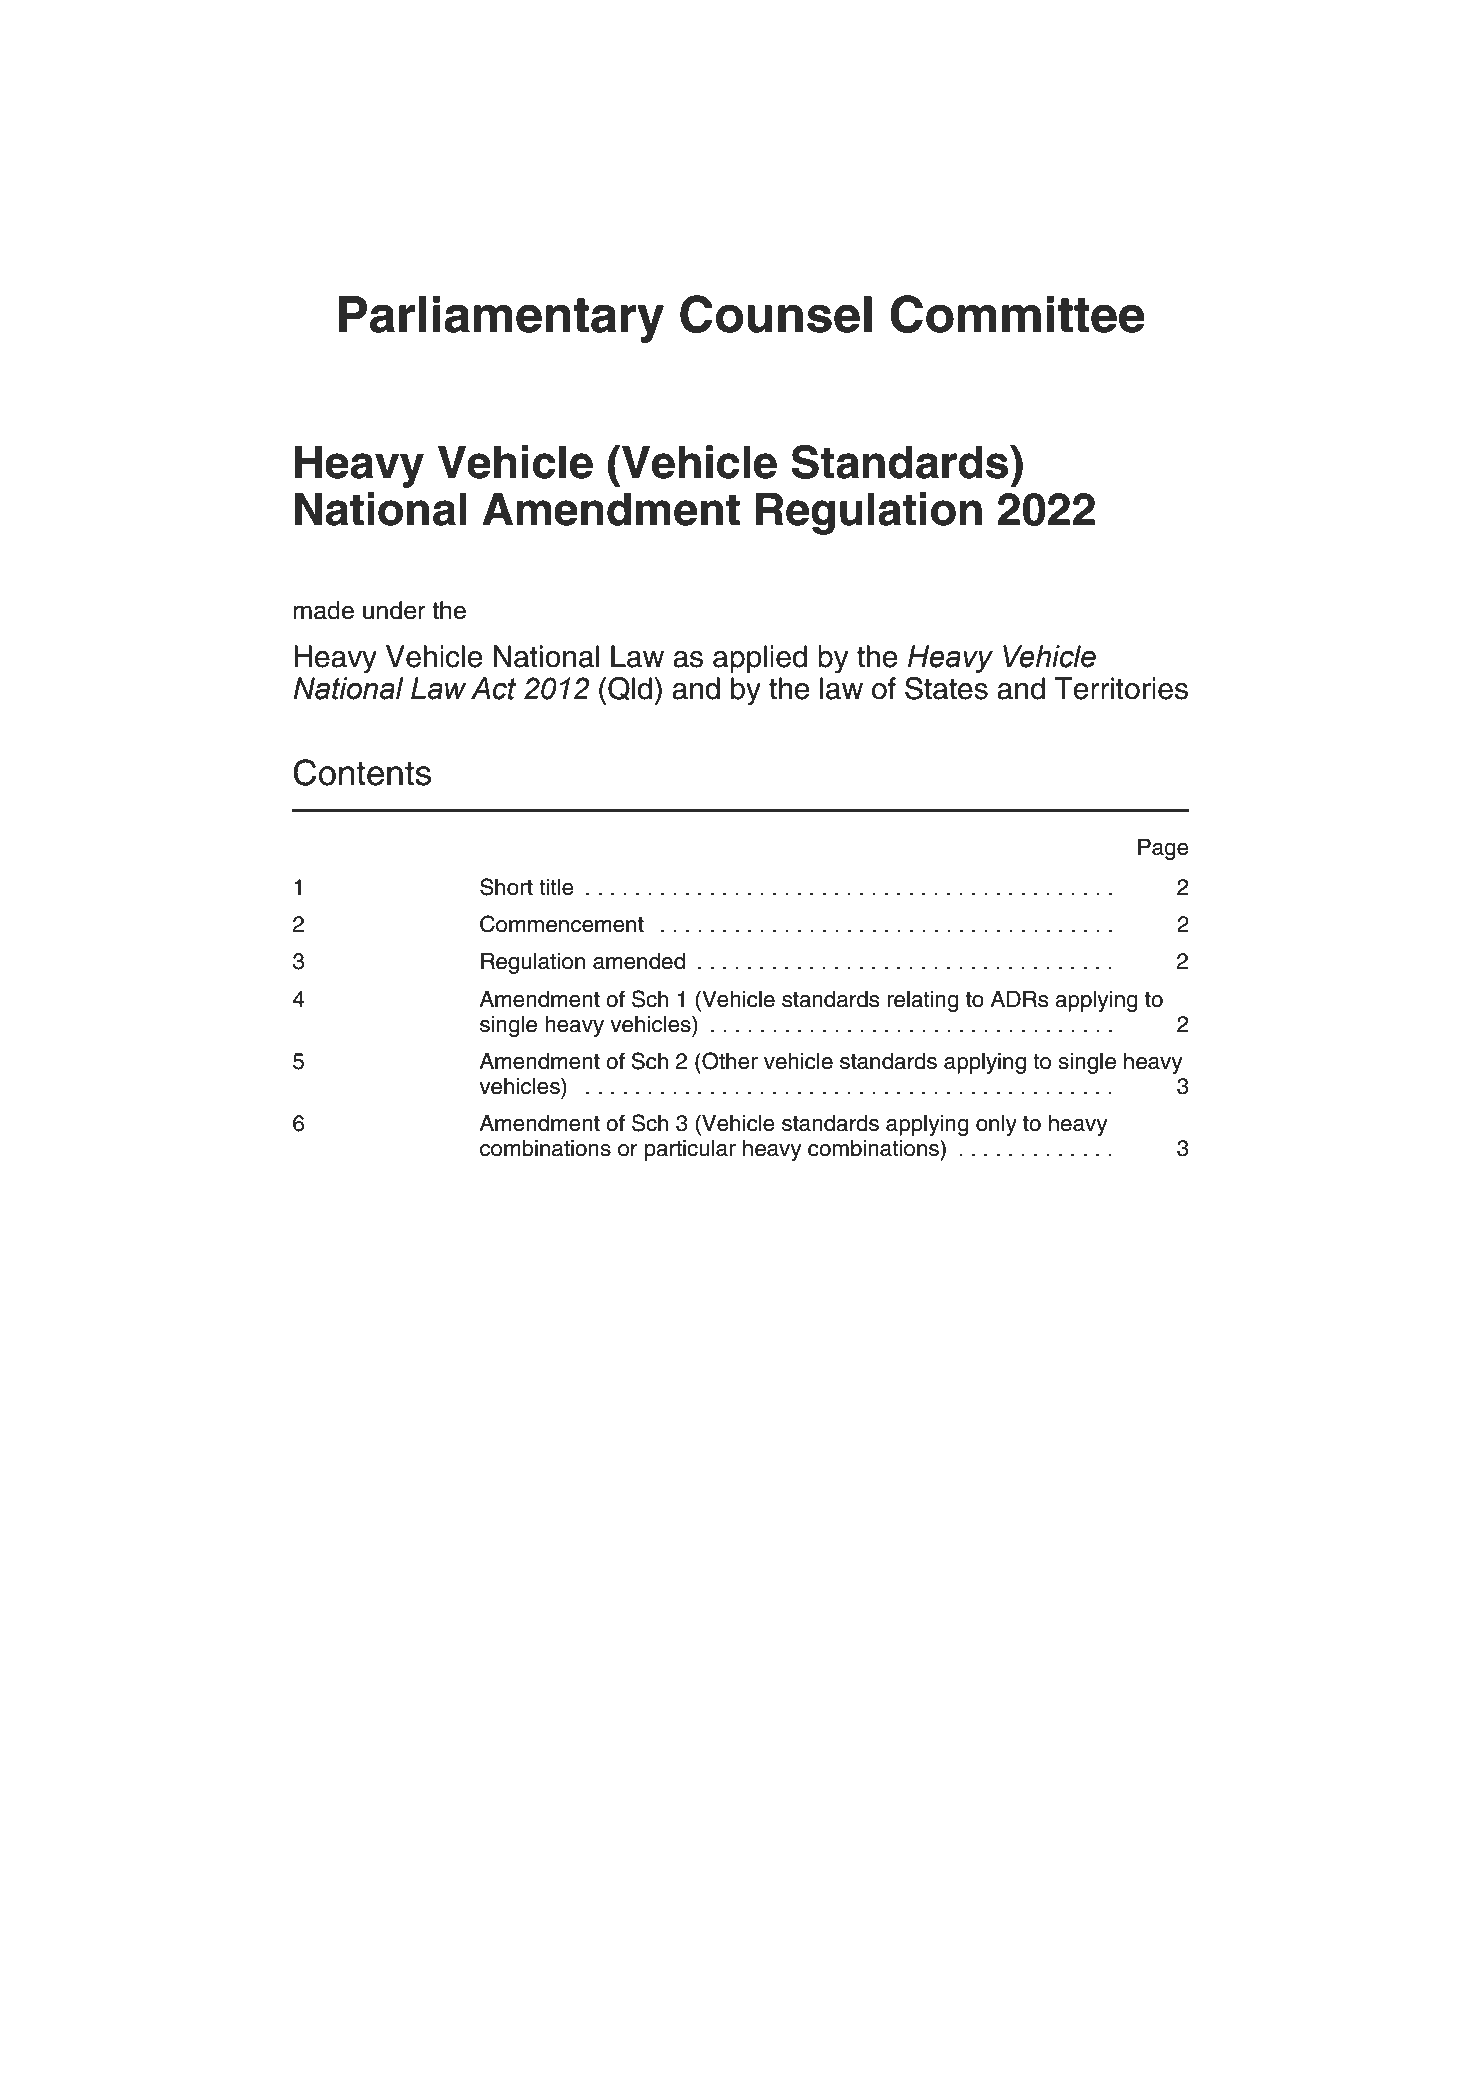  Describe the element at coordinates (690, 1150) in the screenshot. I see `particular` at that location.
